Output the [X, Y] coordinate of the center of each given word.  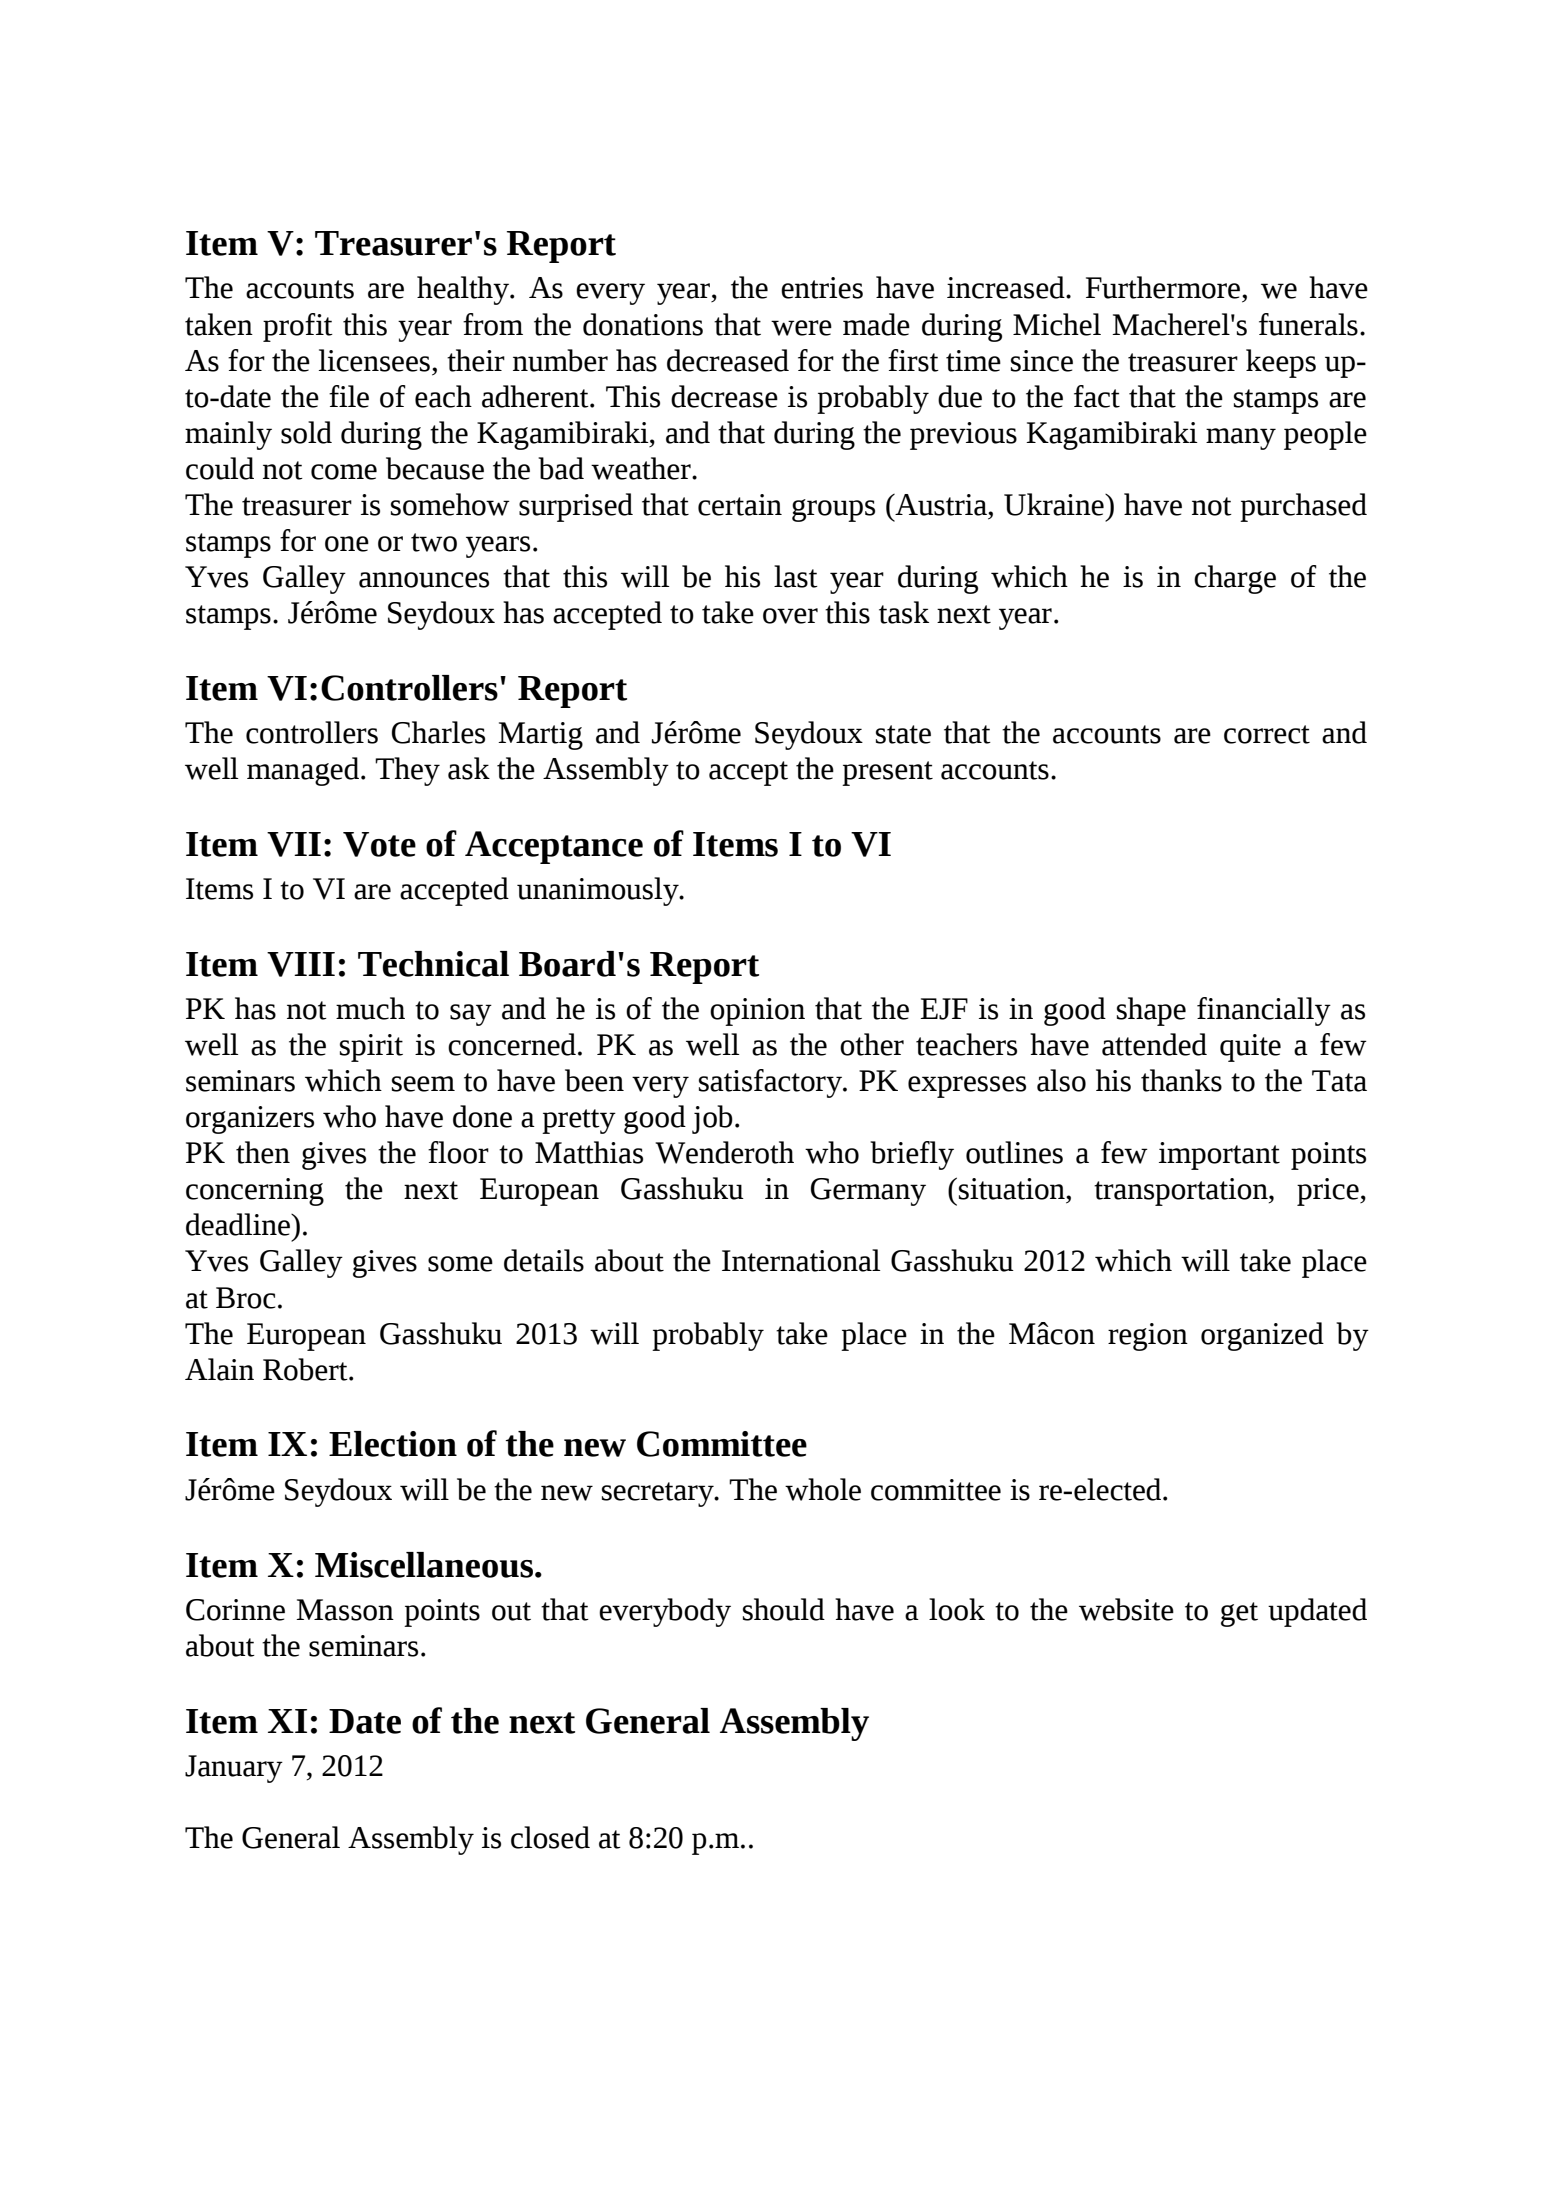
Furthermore [1163, 287]
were [801, 328]
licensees [374, 360]
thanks [1181, 1080]
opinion [757, 1012]
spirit [371, 1048]
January [234, 1769]
